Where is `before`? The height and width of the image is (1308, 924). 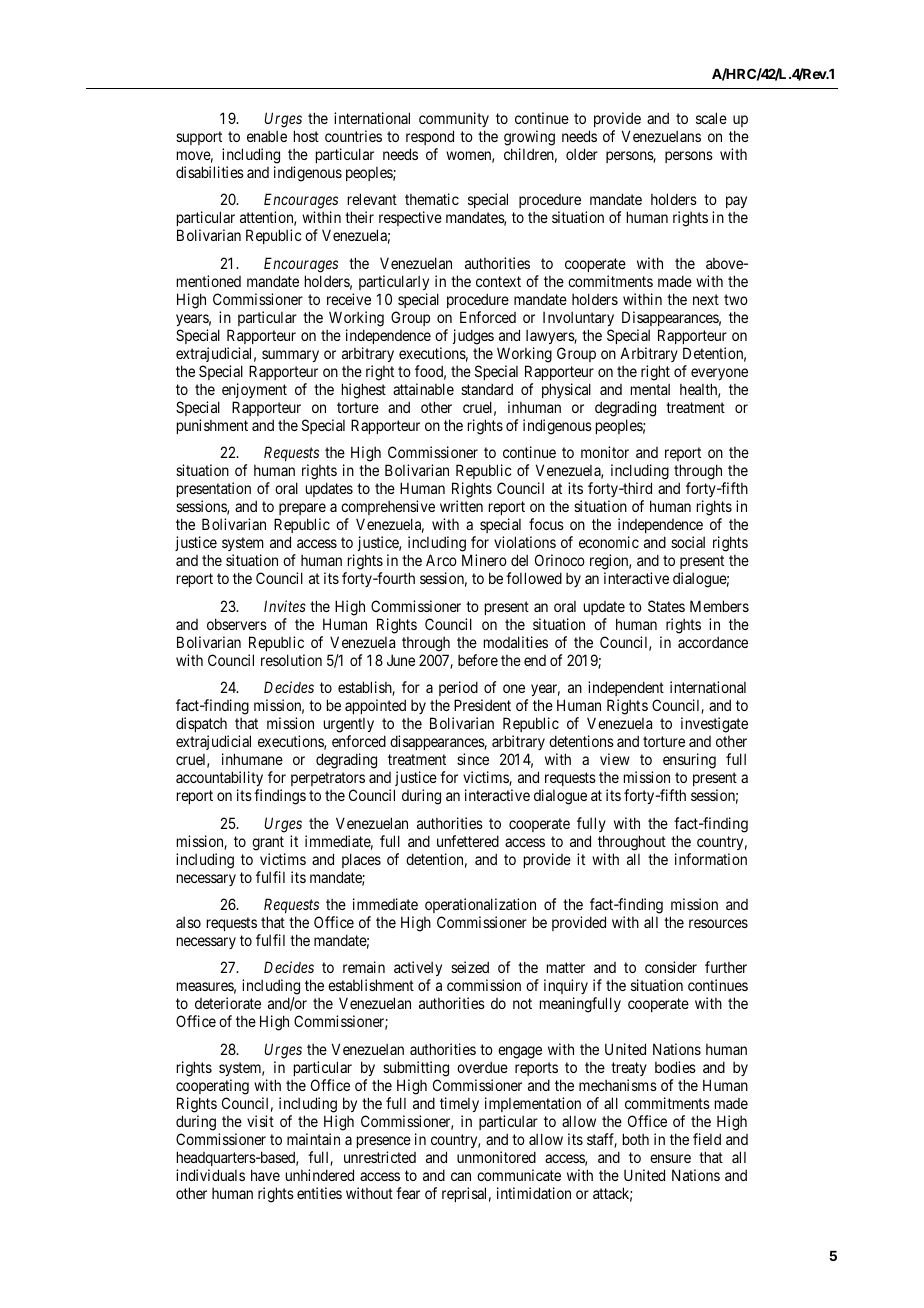 before is located at coordinates (478, 660).
